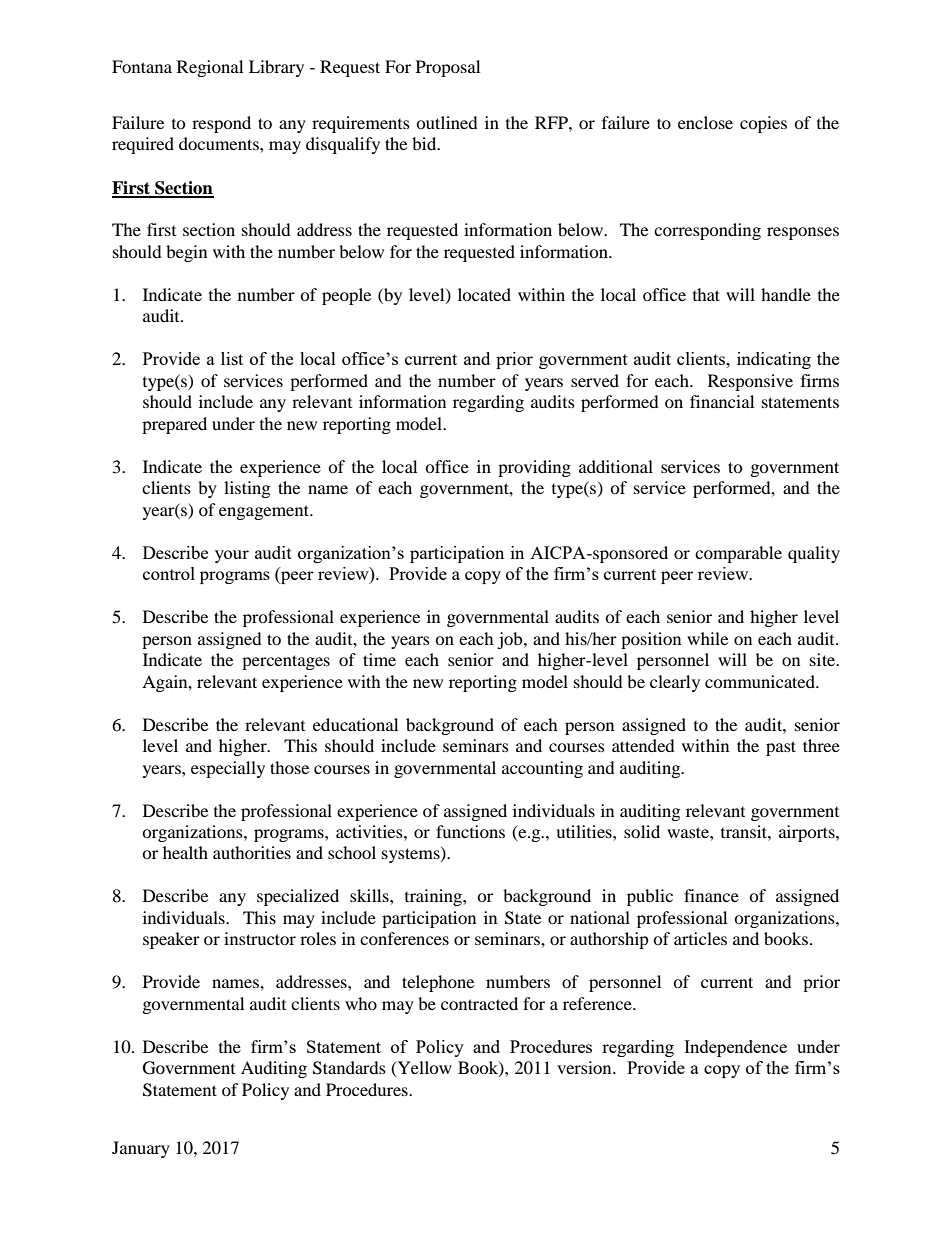 The width and height of the page is (952, 1233). I want to click on especially, so click(228, 769).
